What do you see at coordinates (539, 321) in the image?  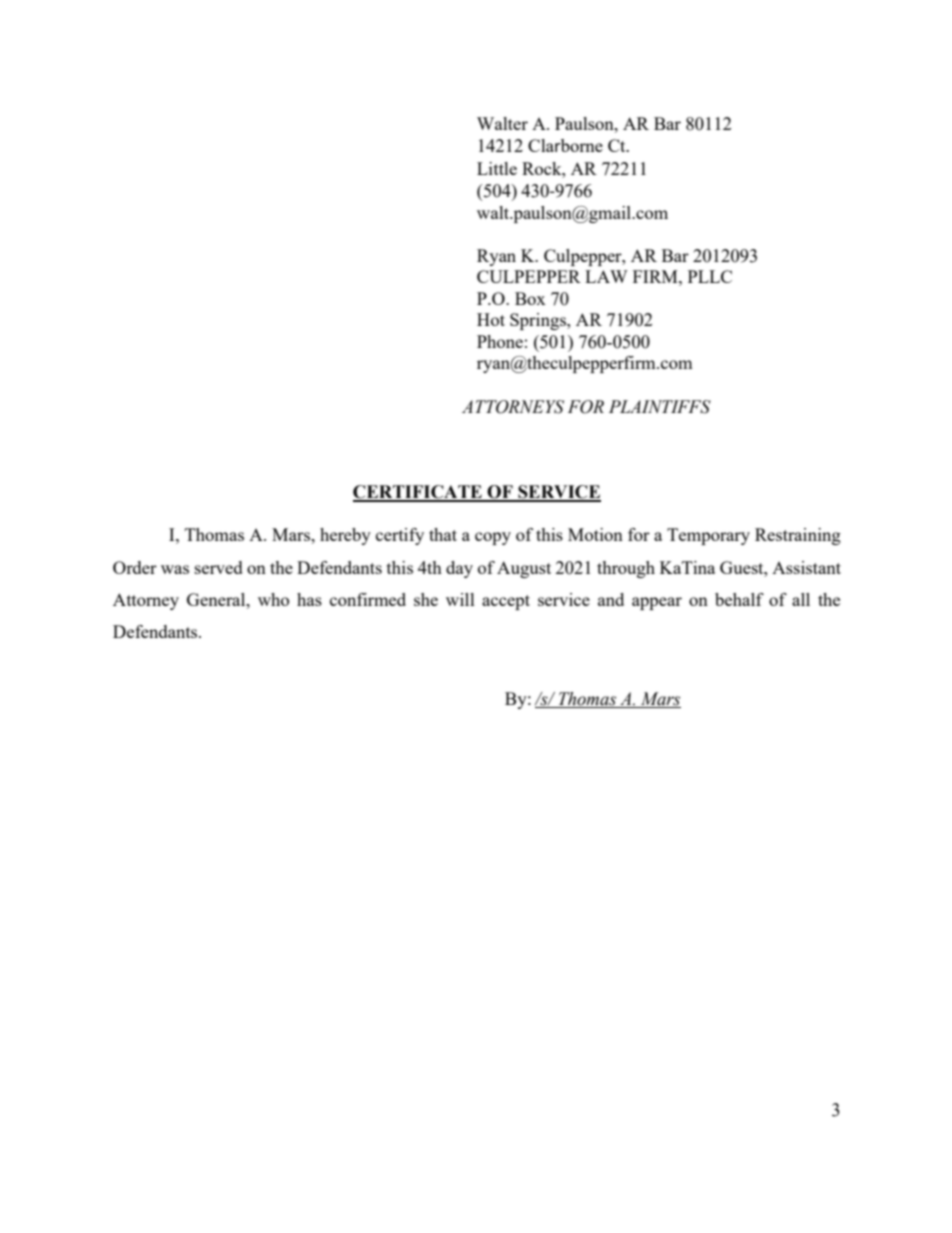 I see `Springs` at bounding box center [539, 321].
